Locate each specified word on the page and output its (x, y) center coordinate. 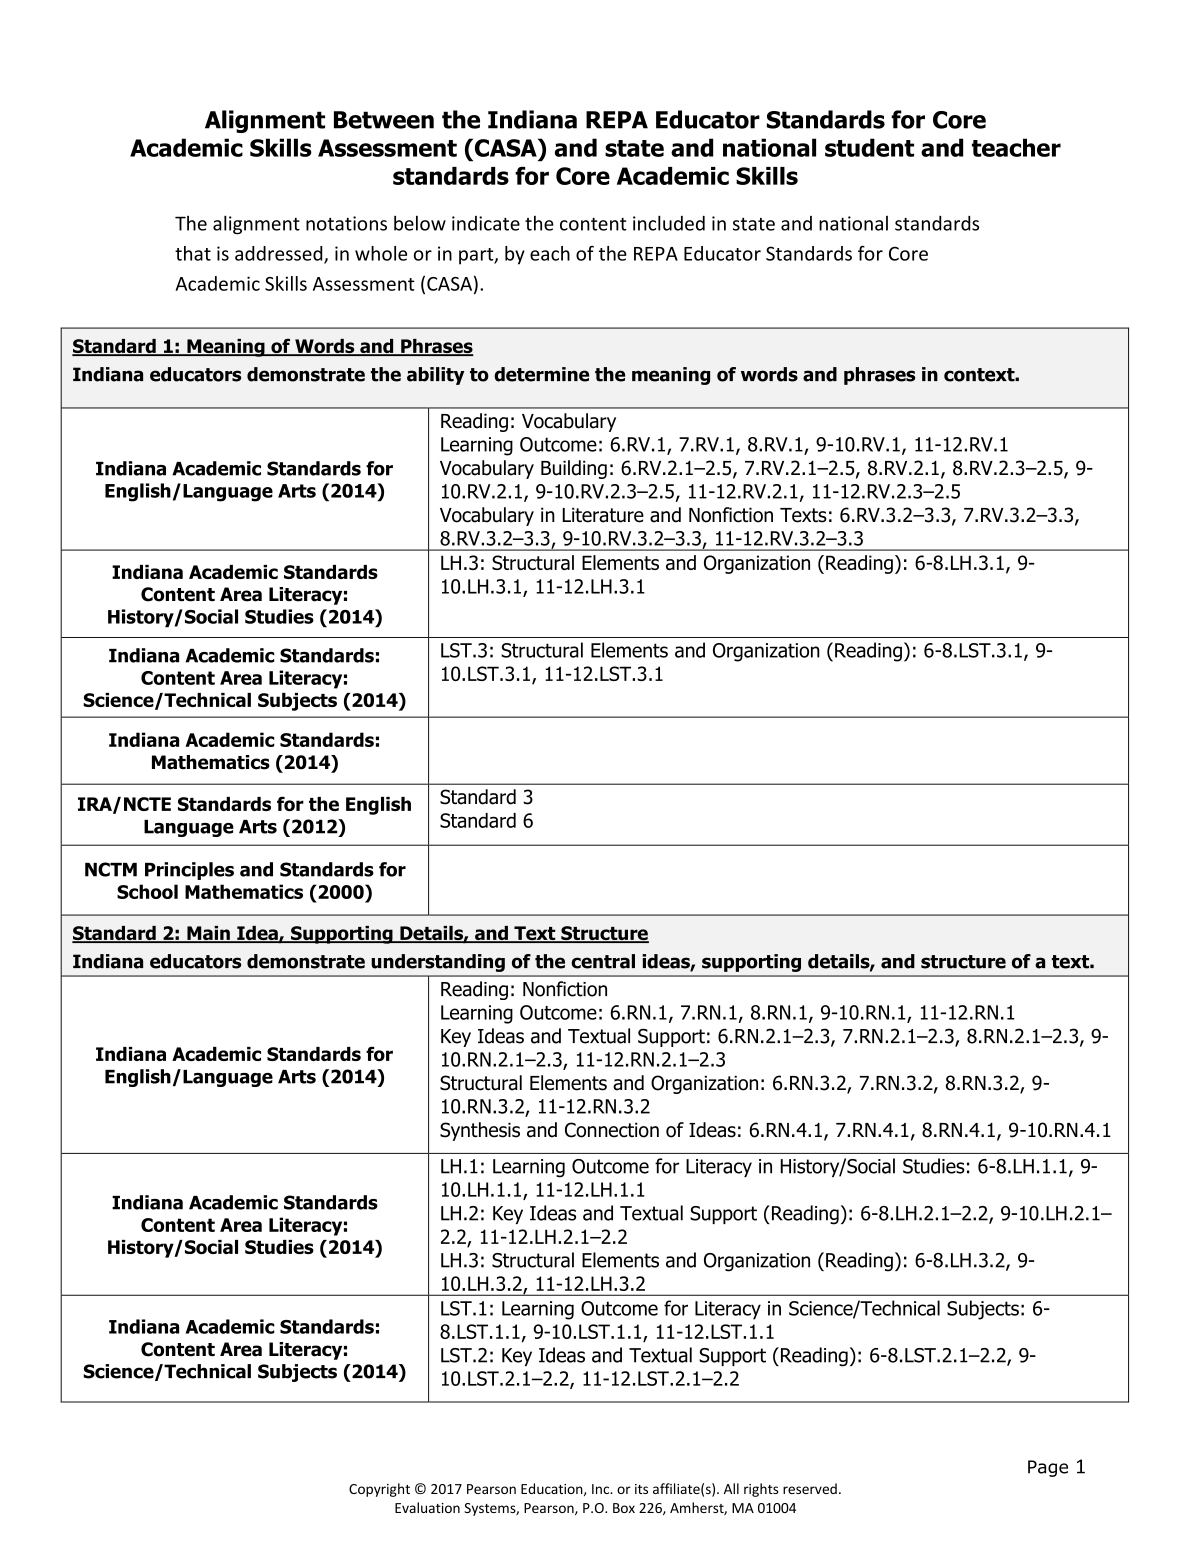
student (869, 147)
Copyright (379, 1490)
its (641, 1489)
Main (208, 934)
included (669, 223)
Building (574, 469)
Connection (612, 1130)
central (603, 961)
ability (436, 376)
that (193, 253)
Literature (603, 515)
